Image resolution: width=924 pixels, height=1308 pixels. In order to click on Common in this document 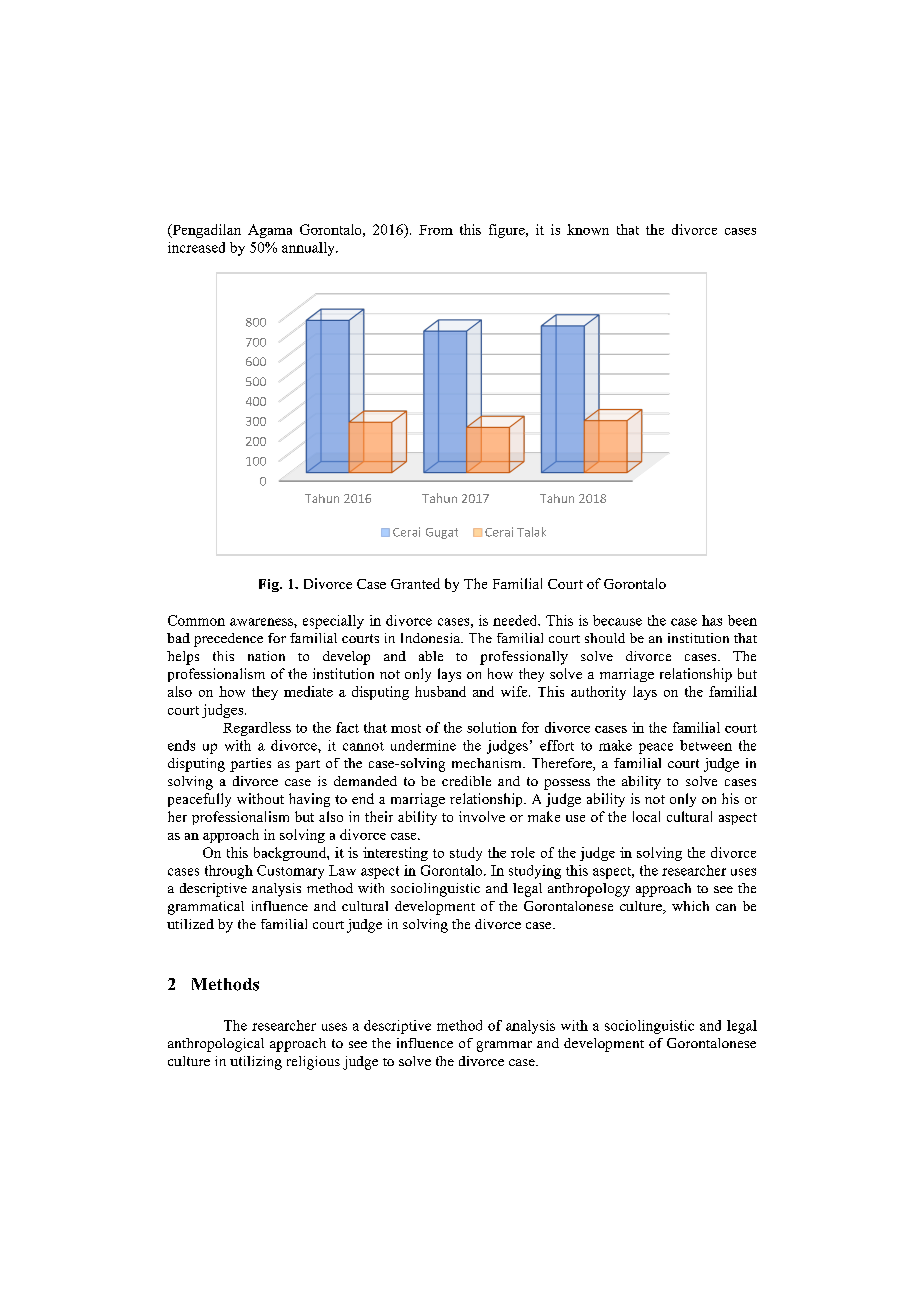, I will do `click(196, 620)`.
